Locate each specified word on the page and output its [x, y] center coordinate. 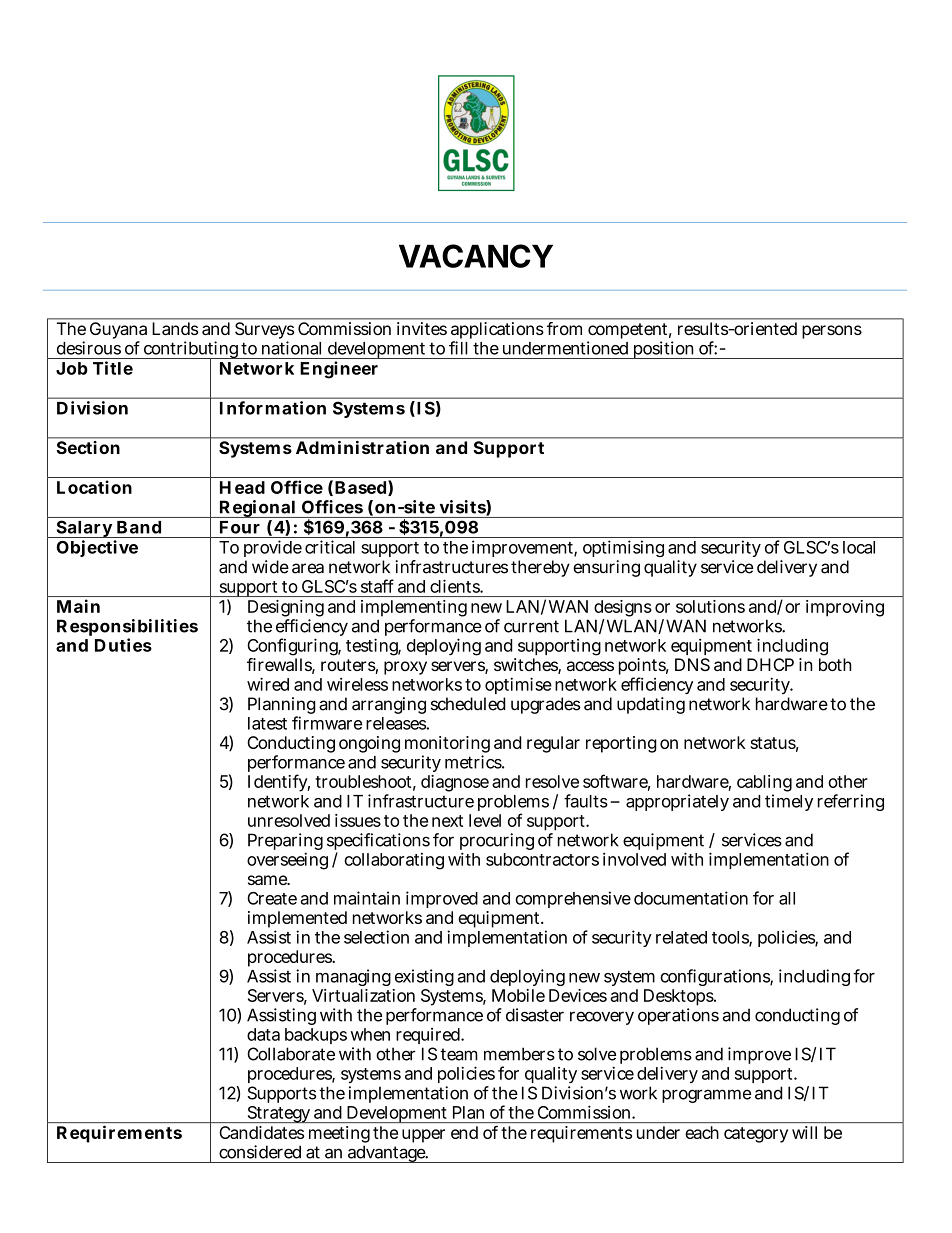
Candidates [262, 1132]
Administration [362, 447]
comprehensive [573, 899]
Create [272, 898]
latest [267, 723]
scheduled [468, 704]
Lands [175, 328]
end [464, 1132]
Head [242, 487]
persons [832, 332]
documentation [691, 898]
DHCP [770, 664]
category [756, 1135]
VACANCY [476, 256]
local [859, 547]
